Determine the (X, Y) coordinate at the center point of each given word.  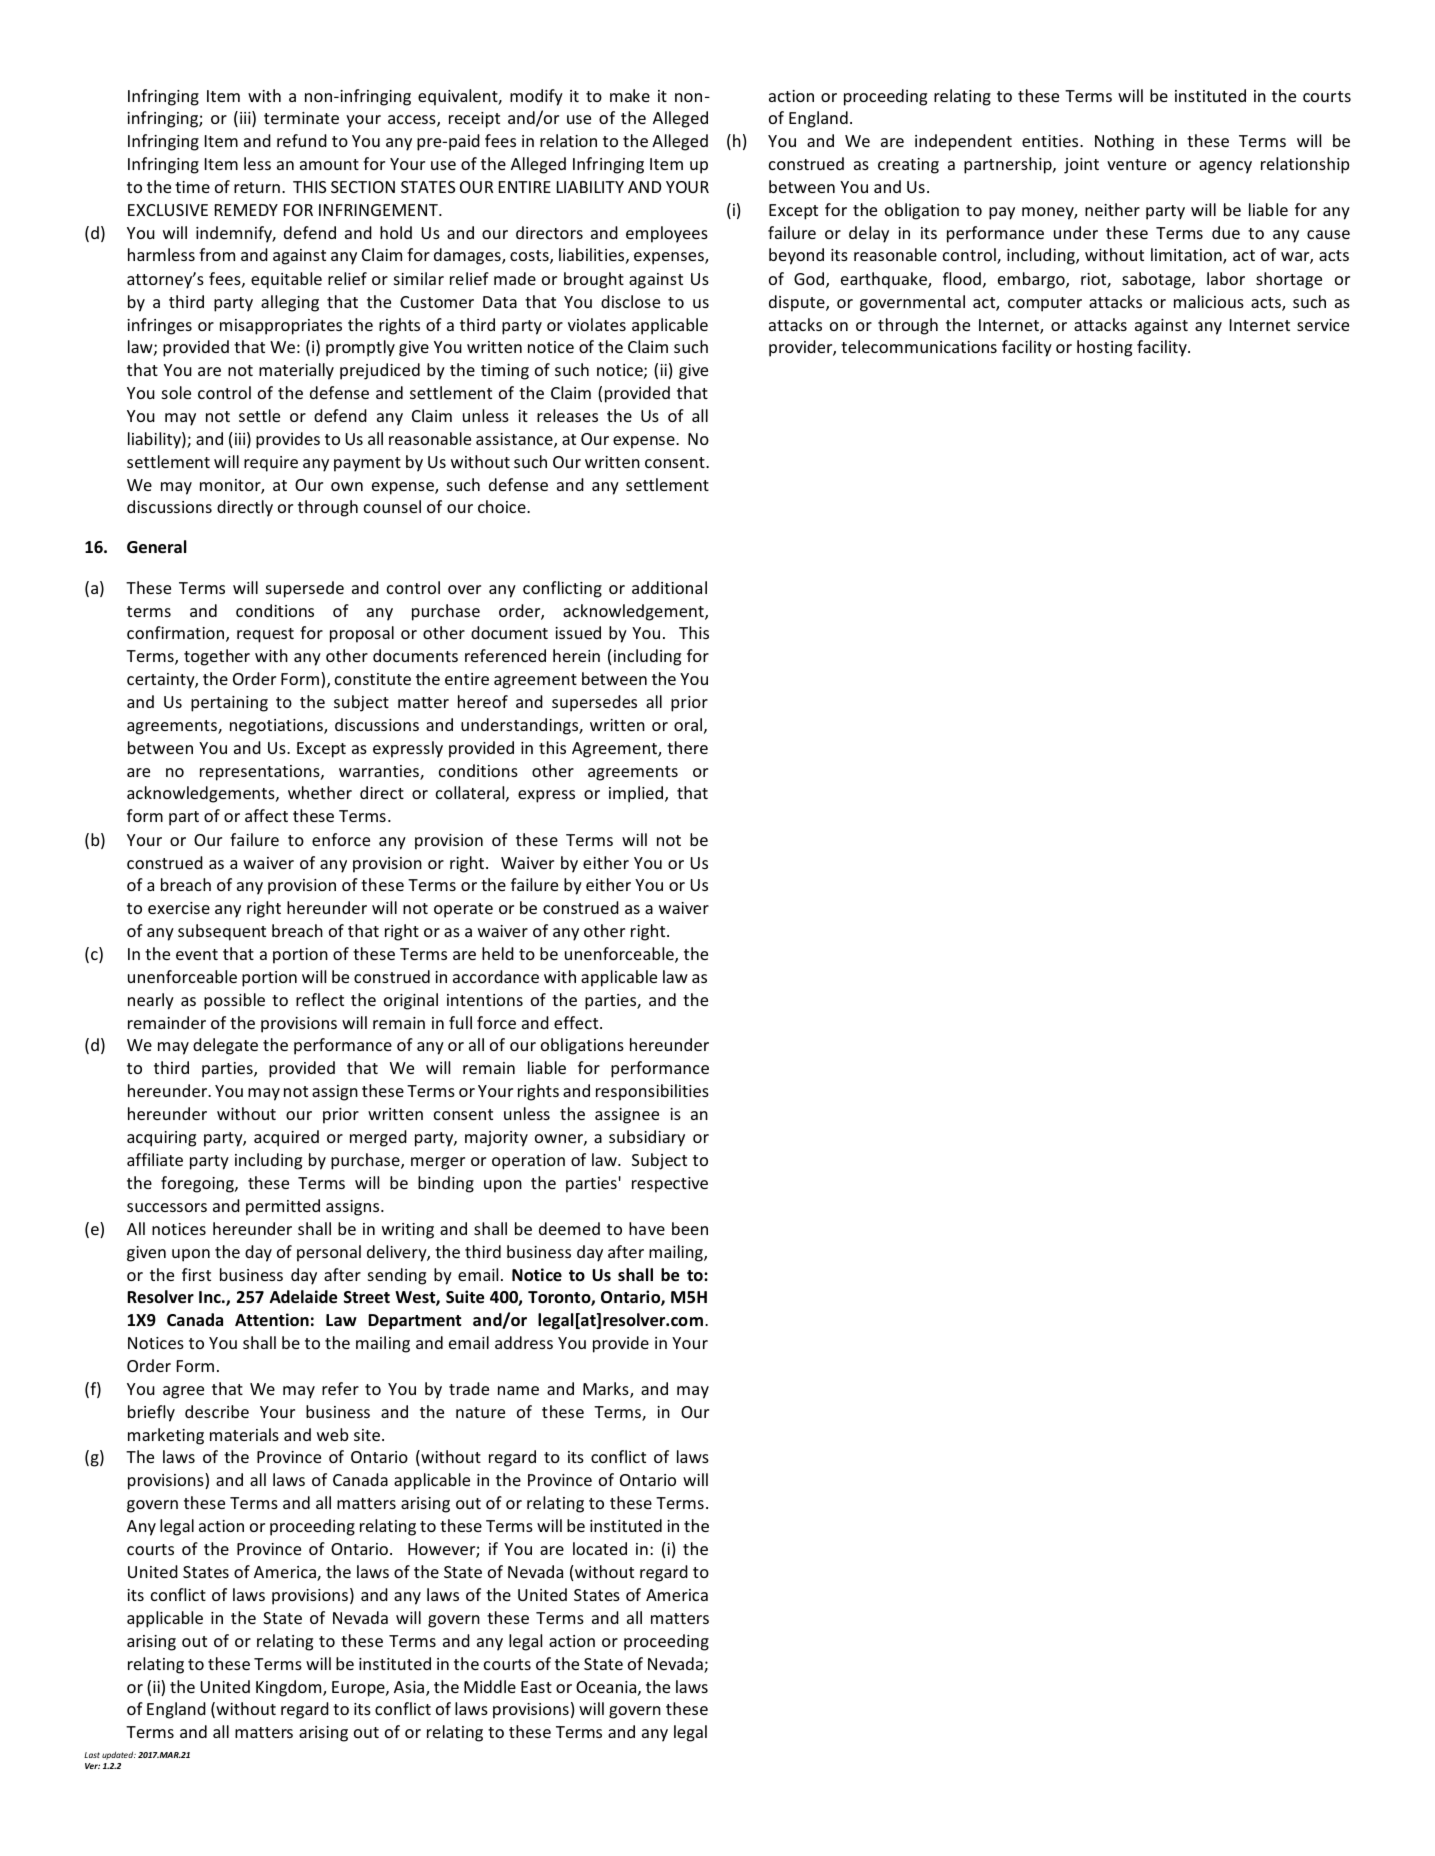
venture (1136, 164)
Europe (359, 1689)
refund (302, 140)
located (600, 1548)
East (536, 1687)
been (690, 1228)
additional (669, 587)
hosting (1104, 348)
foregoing (198, 1184)
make (630, 95)
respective (670, 1185)
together (217, 657)
